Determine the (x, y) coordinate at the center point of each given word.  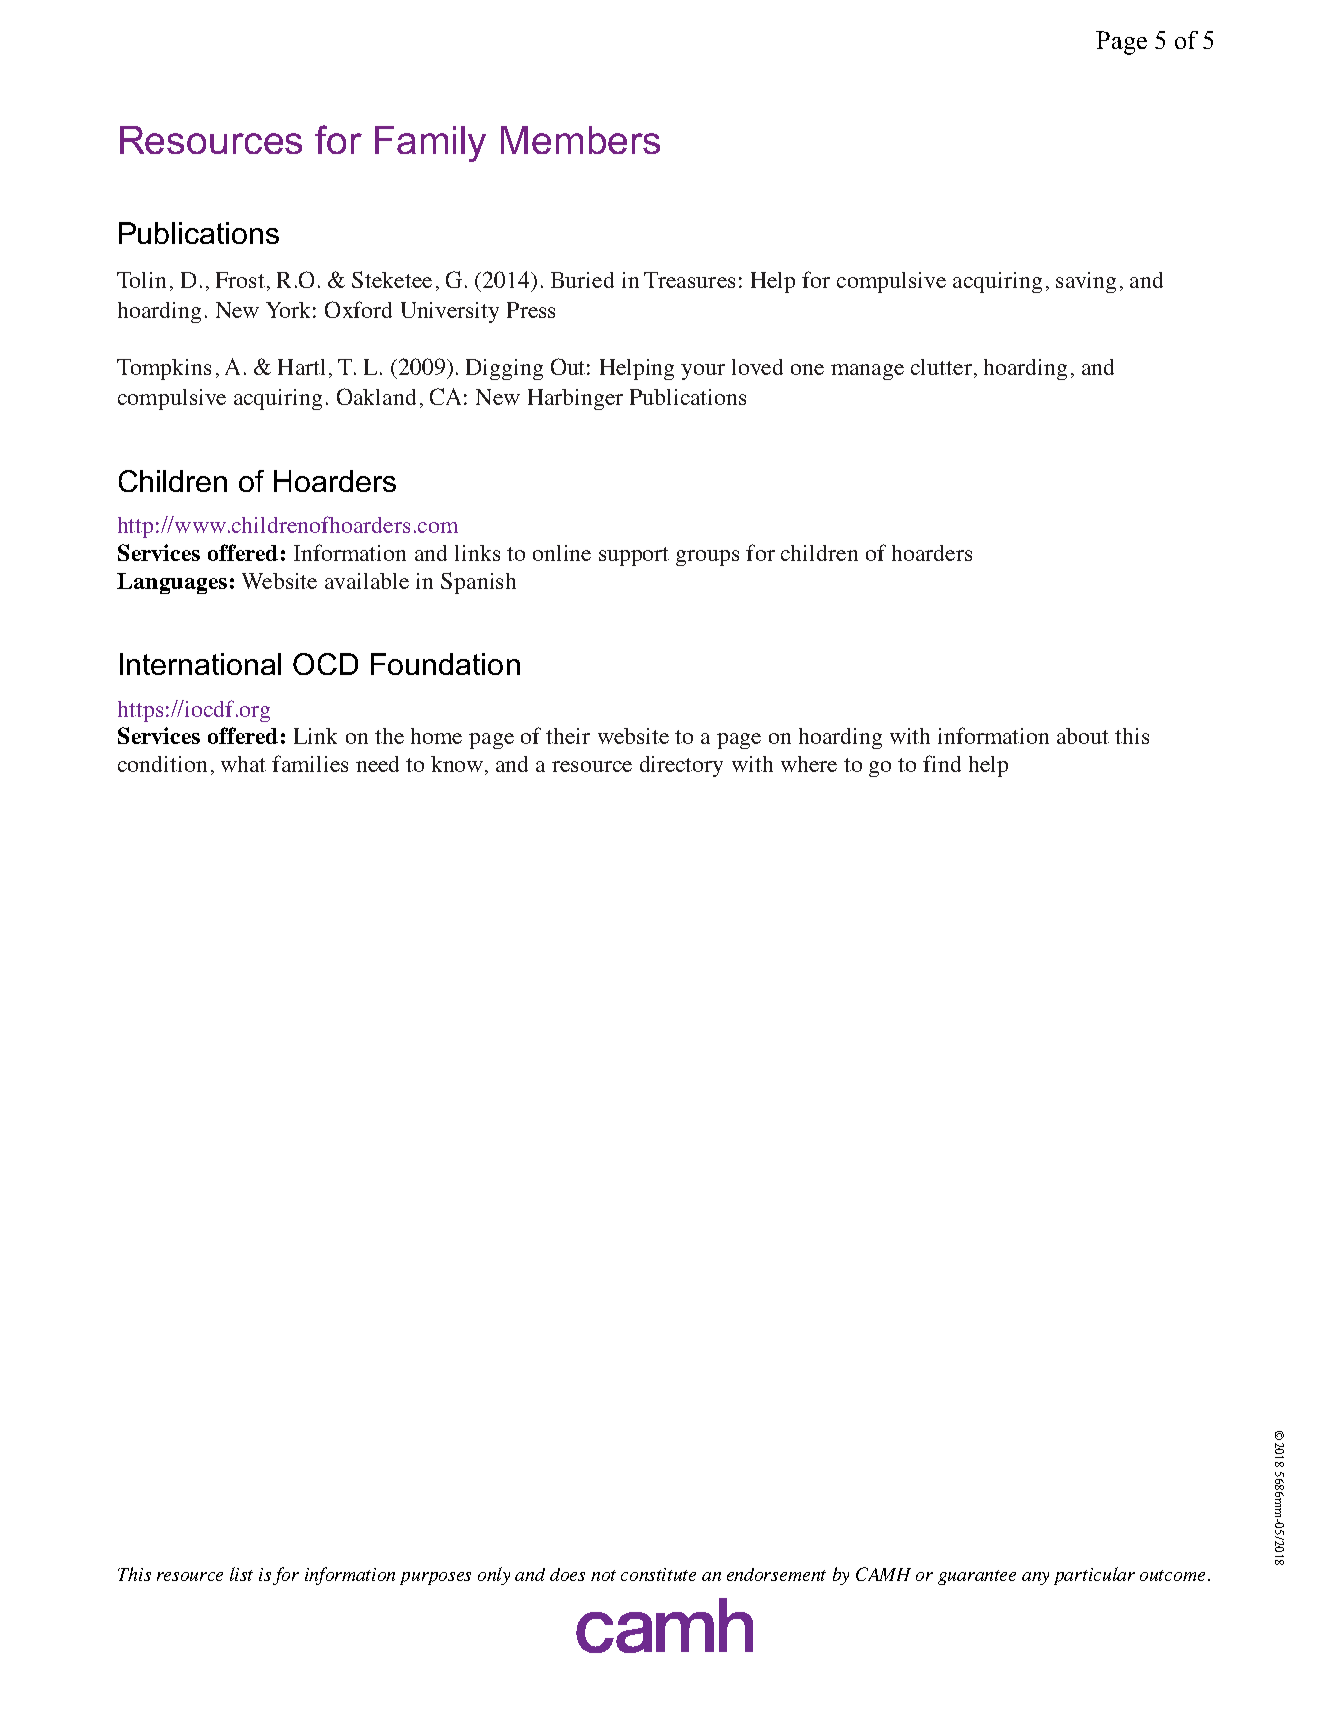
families (310, 763)
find (942, 763)
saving (1086, 282)
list (241, 1574)
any (1035, 1578)
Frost (240, 280)
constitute (658, 1574)
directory (681, 766)
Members (580, 140)
